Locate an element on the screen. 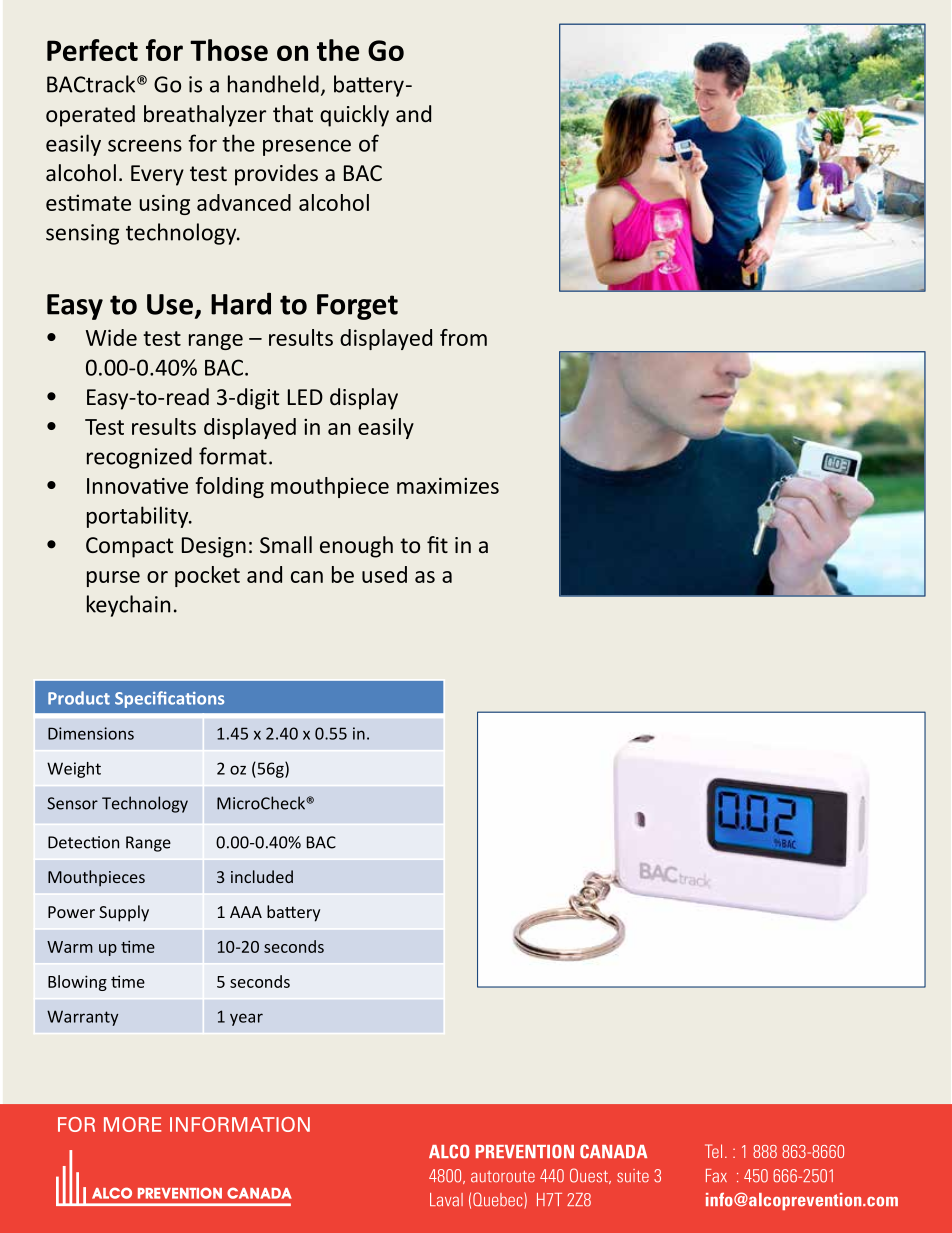  Warranty is located at coordinates (82, 1018).
